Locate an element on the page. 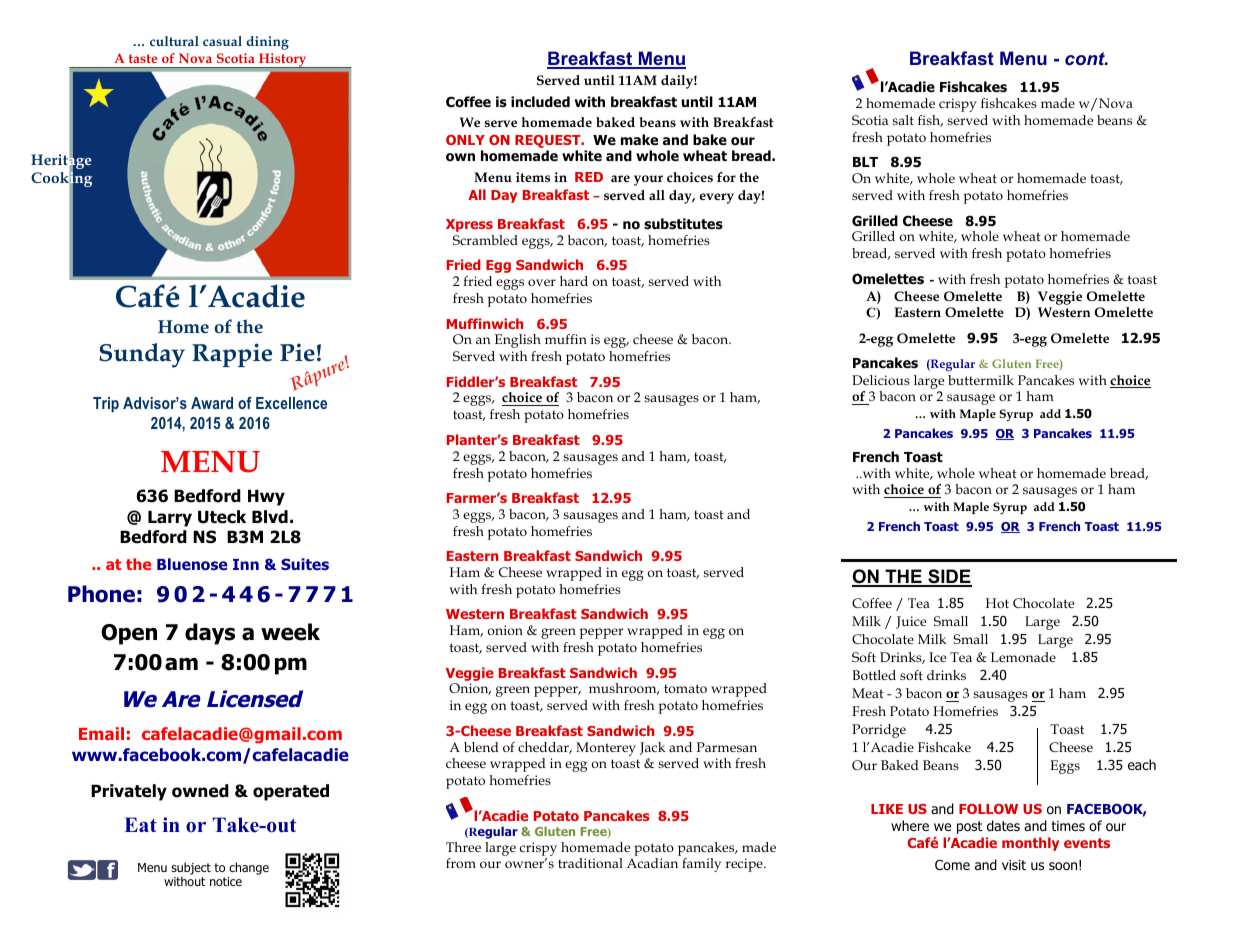 The width and height of the image is (1233, 952). included is located at coordinates (540, 101).
